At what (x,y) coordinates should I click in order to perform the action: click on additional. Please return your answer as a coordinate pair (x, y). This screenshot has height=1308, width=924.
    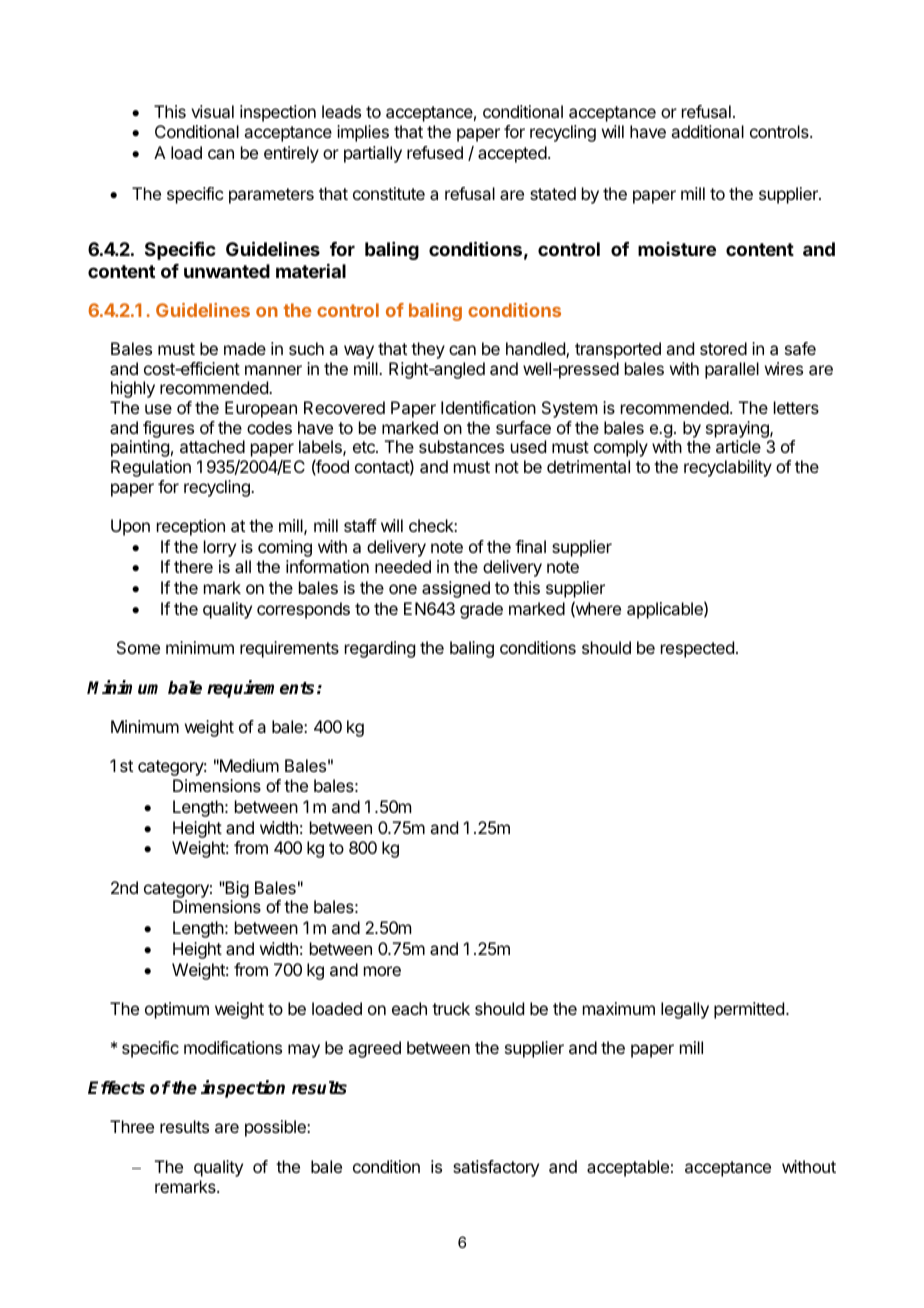
    Looking at the image, I should click on (707, 131).
